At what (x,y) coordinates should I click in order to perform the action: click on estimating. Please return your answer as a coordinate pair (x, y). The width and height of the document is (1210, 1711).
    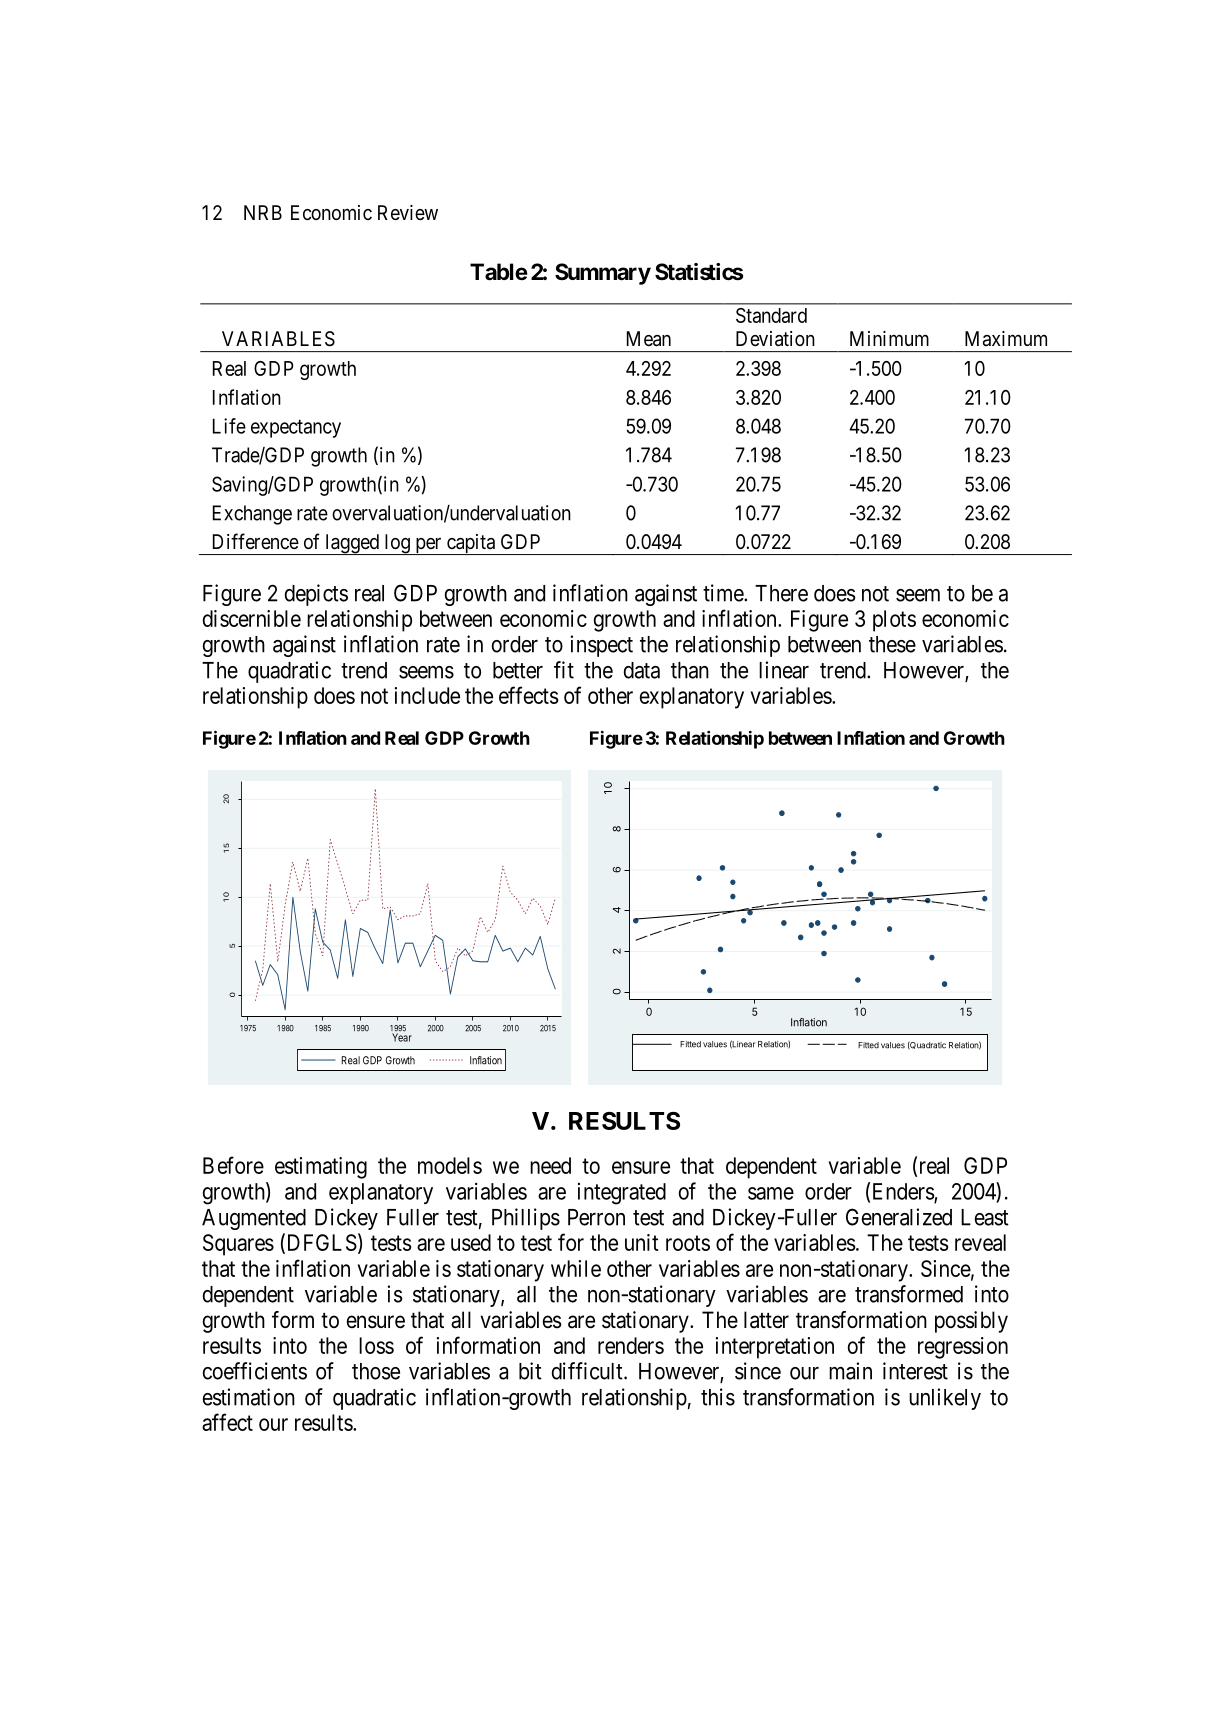
    Looking at the image, I should click on (321, 1168).
